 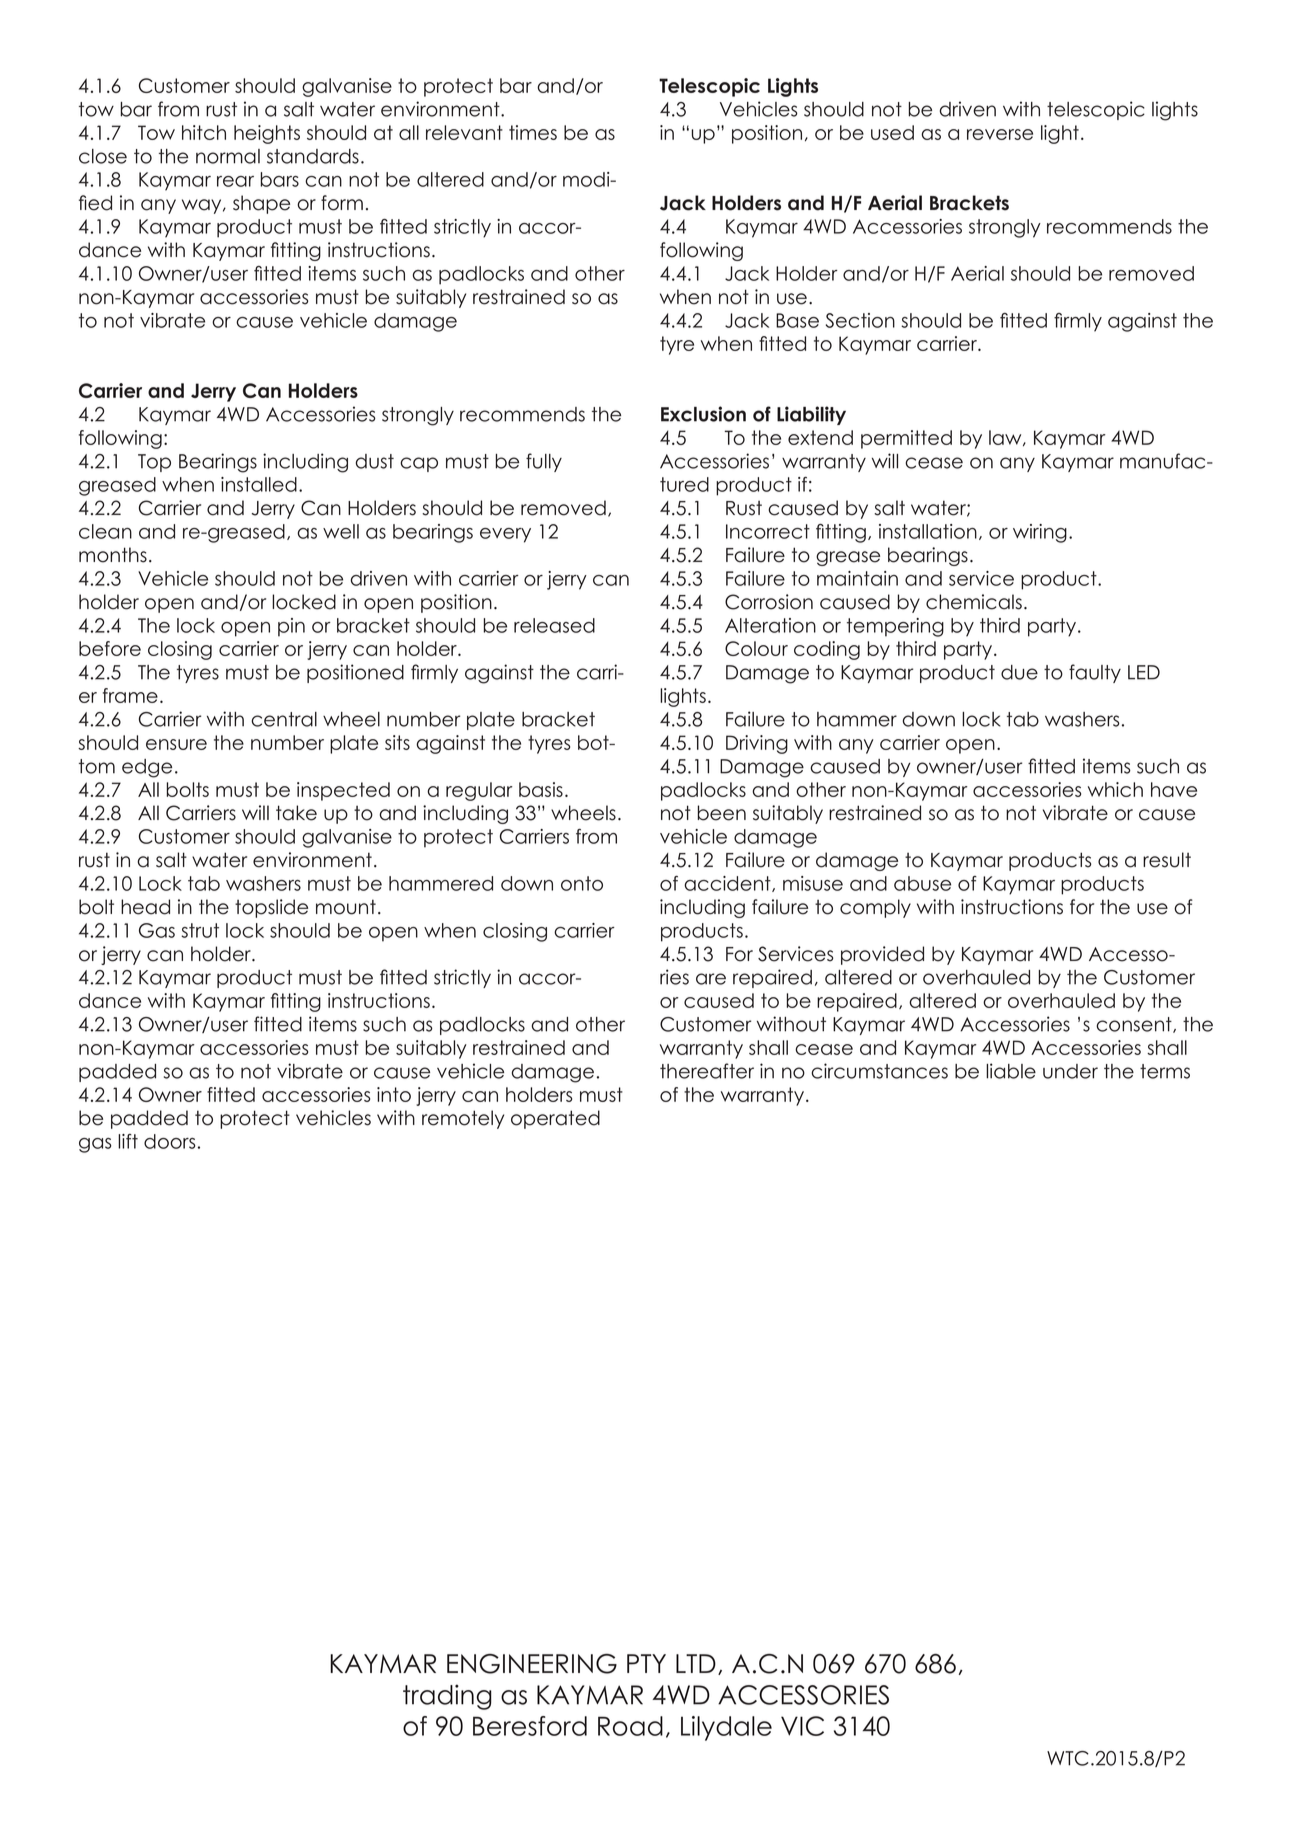 What do you see at coordinates (176, 744) in the document?
I see `ensure` at bounding box center [176, 744].
